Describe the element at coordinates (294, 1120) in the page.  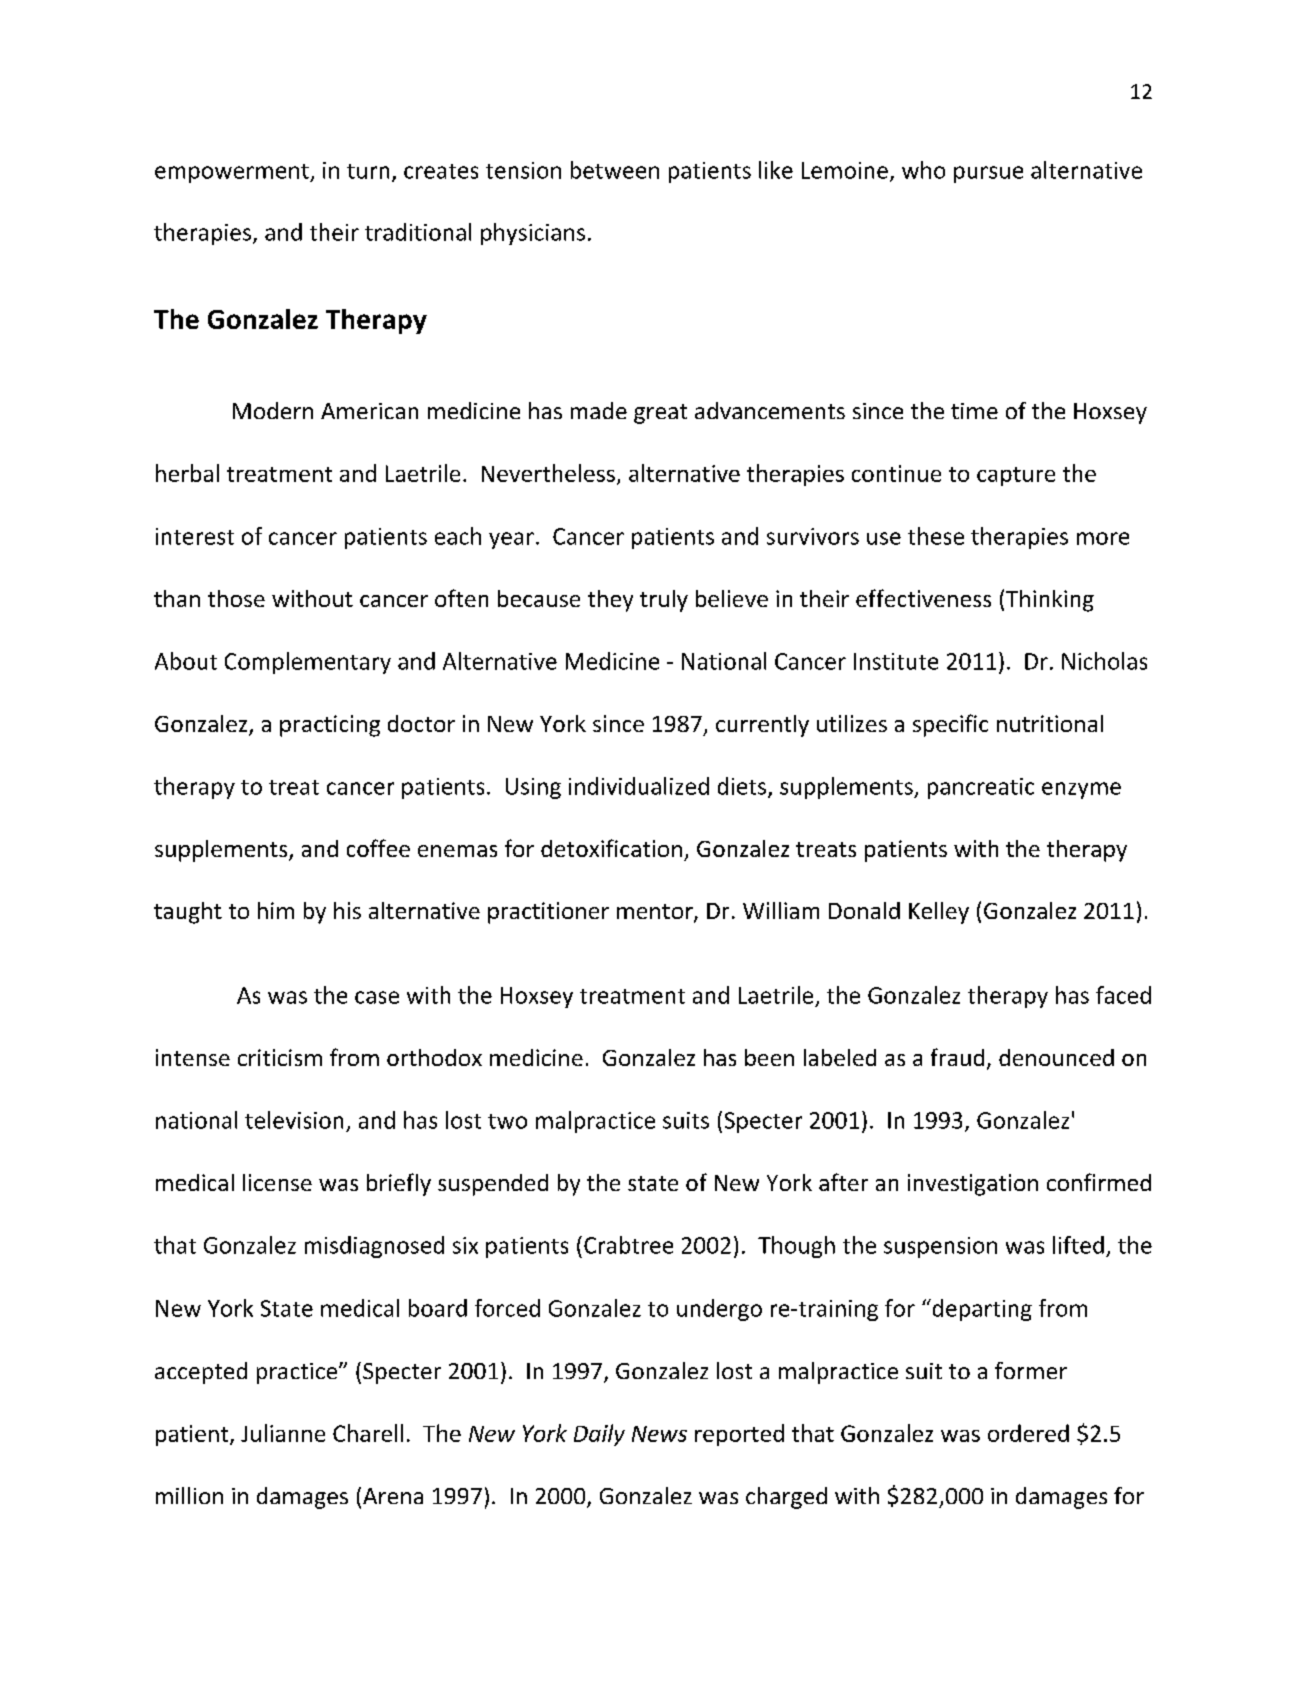
I see `television` at that location.
